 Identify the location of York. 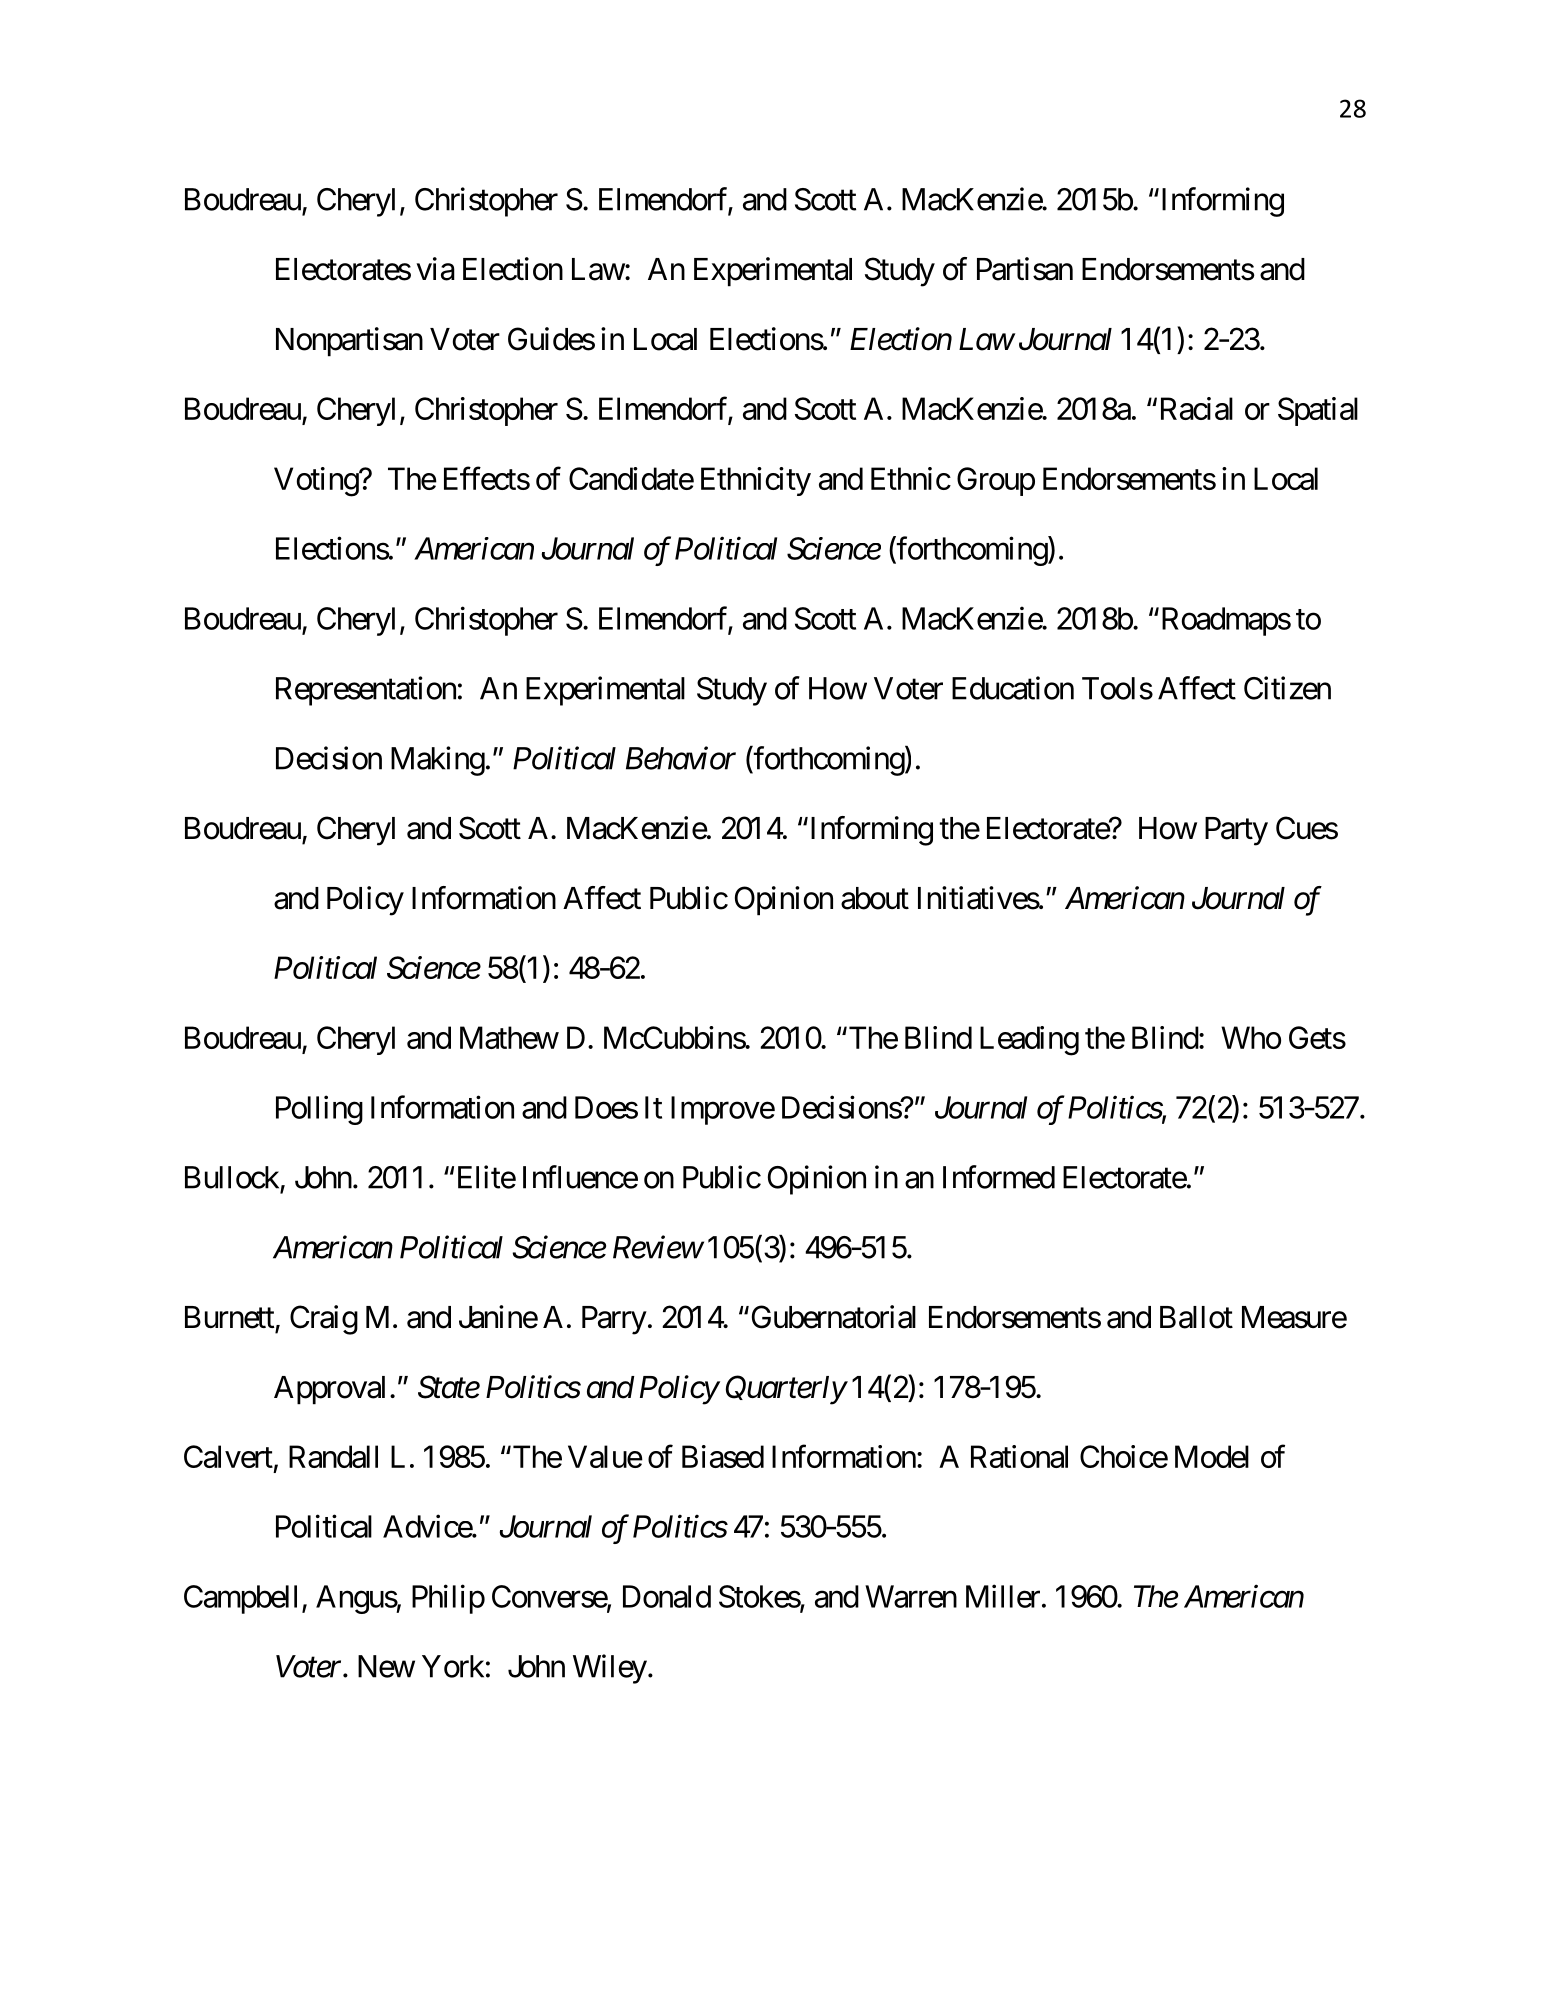
(453, 1666).
